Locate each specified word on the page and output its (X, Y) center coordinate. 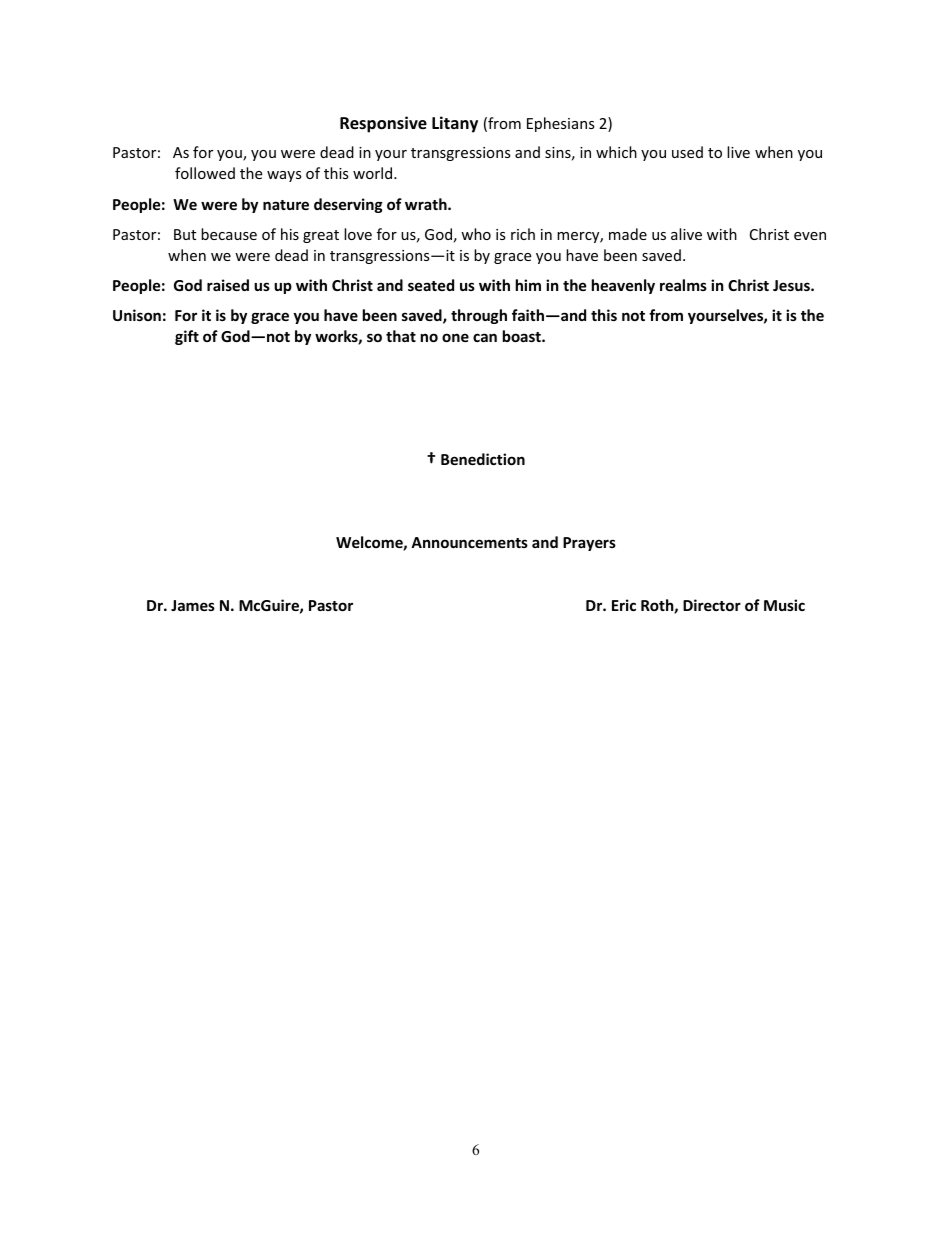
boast (523, 336)
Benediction (483, 459)
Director (712, 605)
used (687, 152)
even (810, 236)
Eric (624, 605)
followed (205, 173)
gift (187, 337)
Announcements (469, 542)
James (193, 605)
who (476, 234)
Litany (455, 124)
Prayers (589, 544)
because (229, 234)
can (485, 337)
